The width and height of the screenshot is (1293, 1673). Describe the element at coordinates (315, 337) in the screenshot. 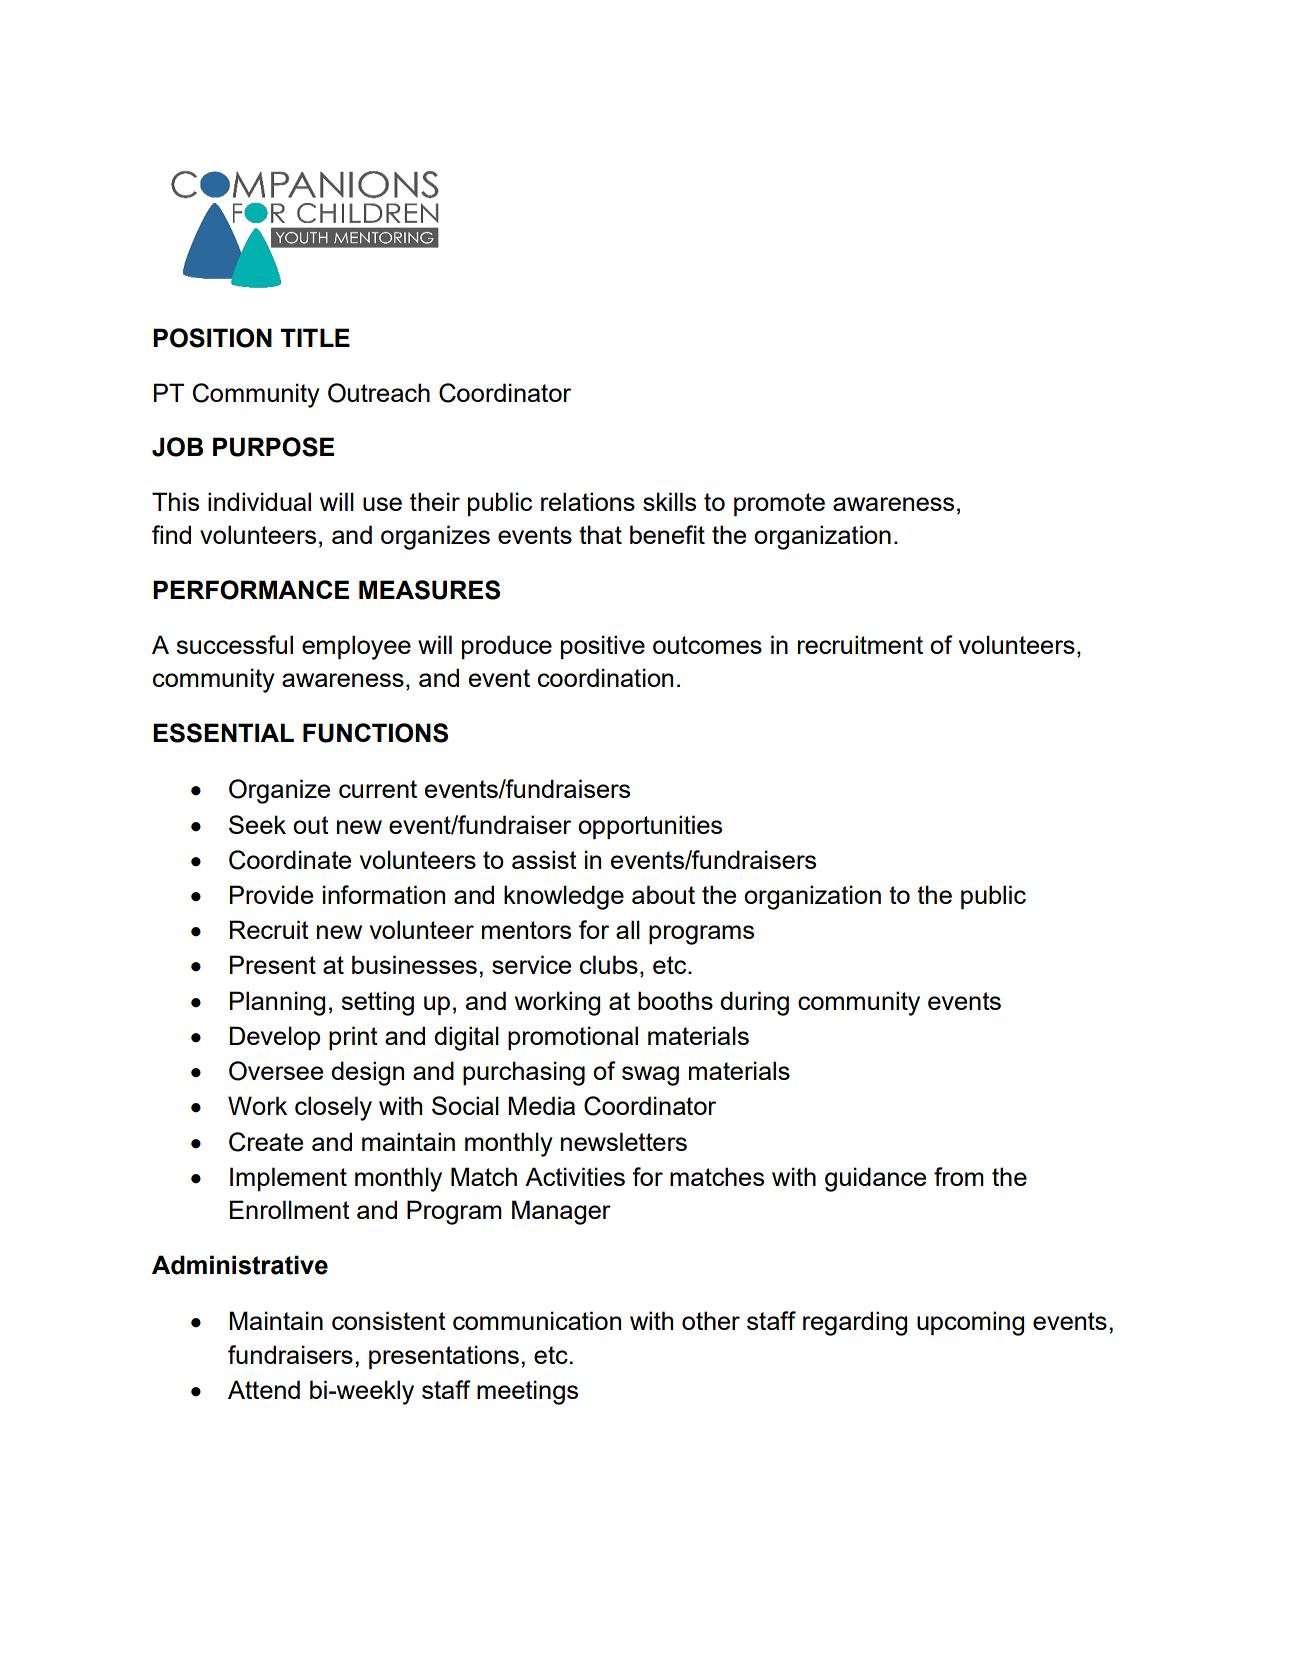

I see `TITLE` at that location.
